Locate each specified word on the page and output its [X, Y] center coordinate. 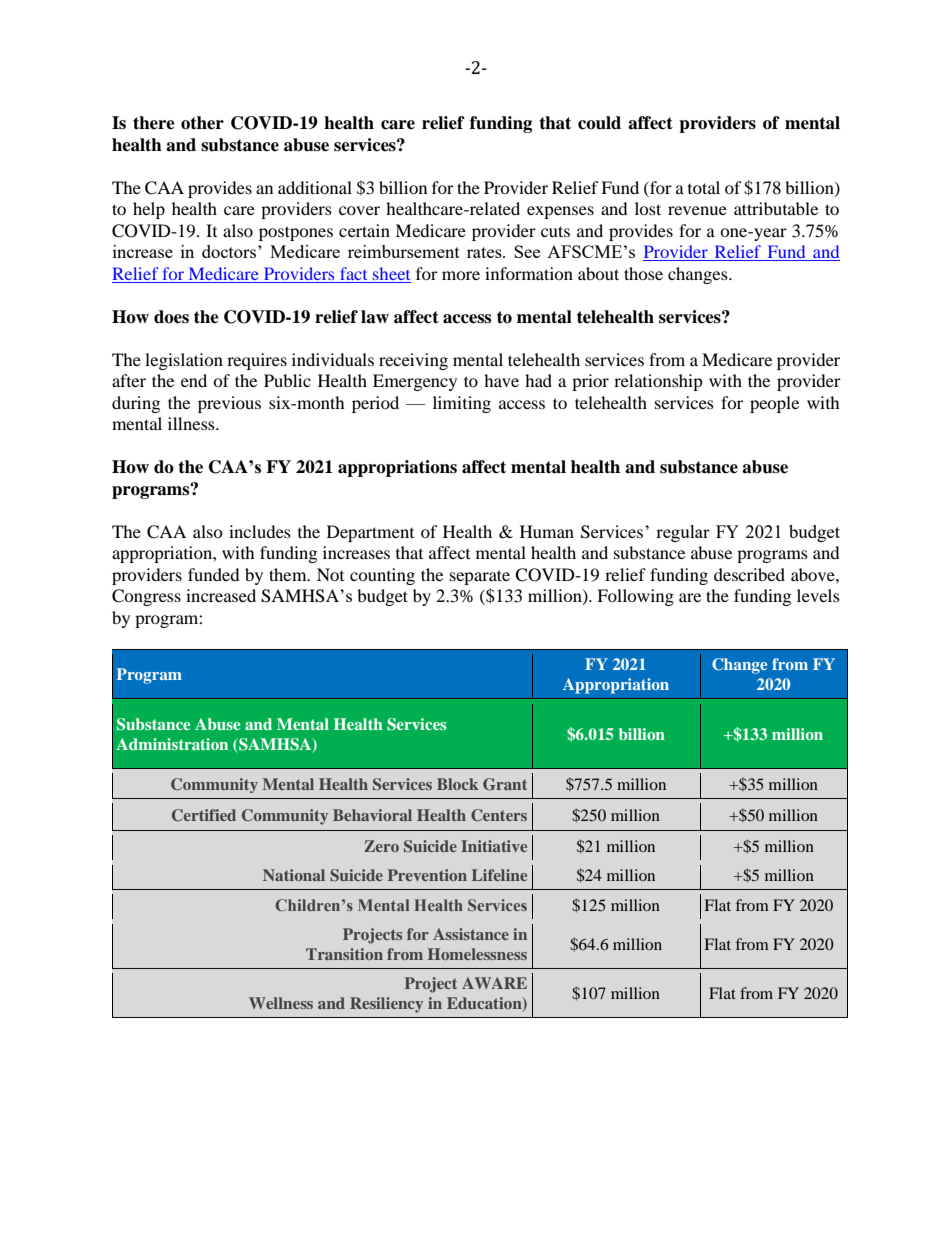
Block [457, 784]
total [704, 187]
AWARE [494, 983]
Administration [172, 744]
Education [485, 1004]
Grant [505, 784]
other [202, 123]
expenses [560, 212]
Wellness [281, 1003]
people [774, 404]
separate [480, 577]
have [501, 380]
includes [260, 531]
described [749, 574]
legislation [184, 361]
